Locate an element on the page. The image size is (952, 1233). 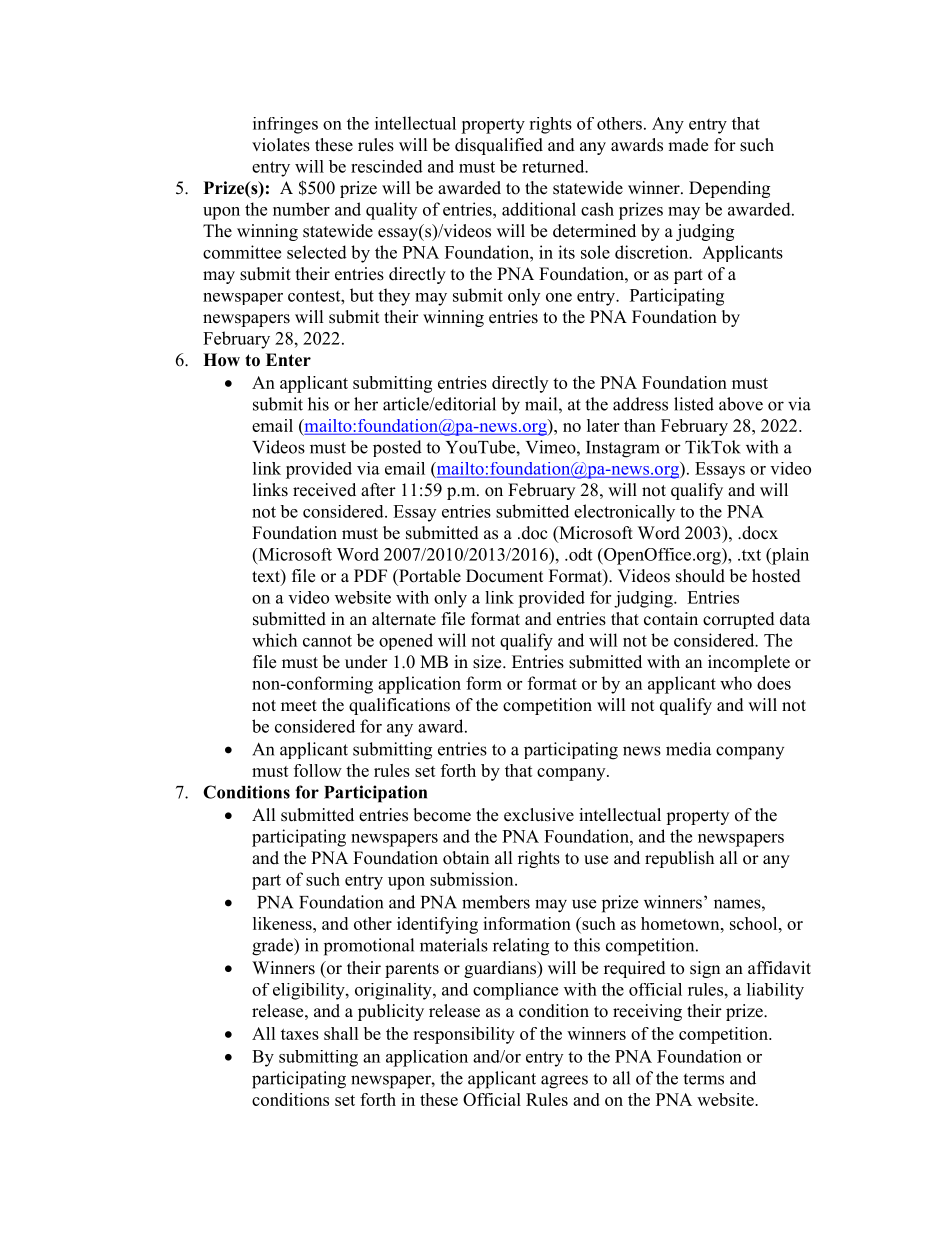
responsibility is located at coordinates (464, 1035).
